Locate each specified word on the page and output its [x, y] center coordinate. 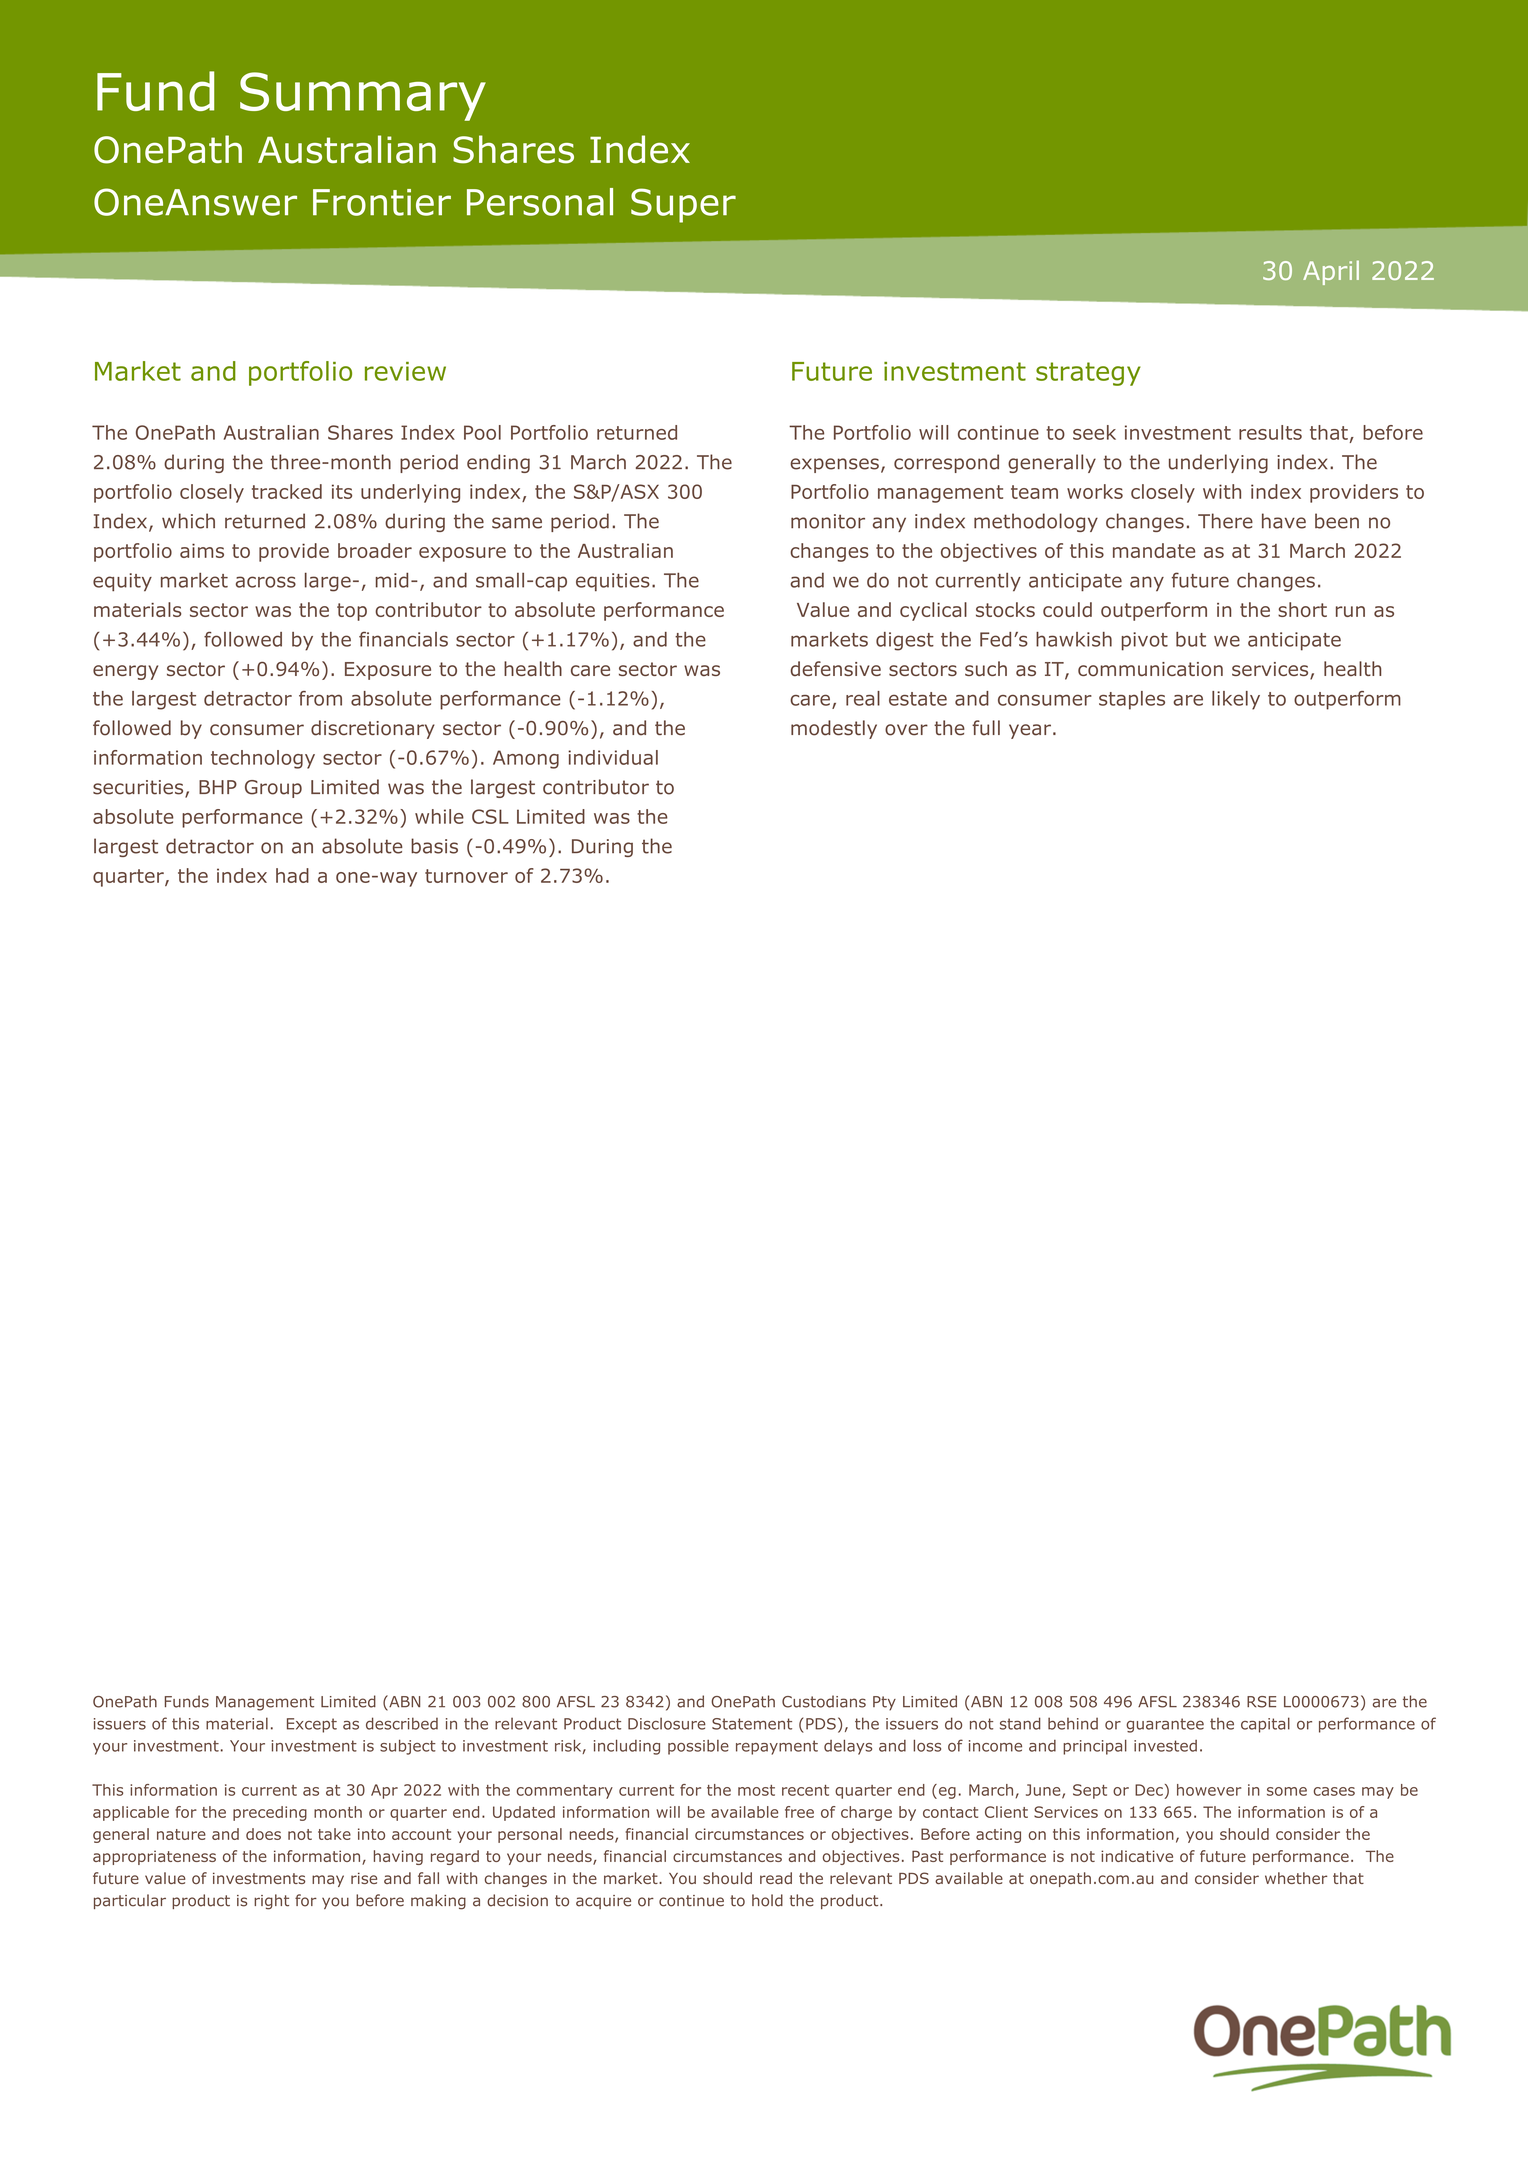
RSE [1261, 1702]
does [263, 1834]
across [266, 582]
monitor [828, 521]
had [292, 875]
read [776, 1878]
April [1331, 272]
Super [683, 205]
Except [312, 1725]
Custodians [824, 1701]
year [1030, 731]
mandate [1154, 550]
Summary [363, 96]
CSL [490, 816]
